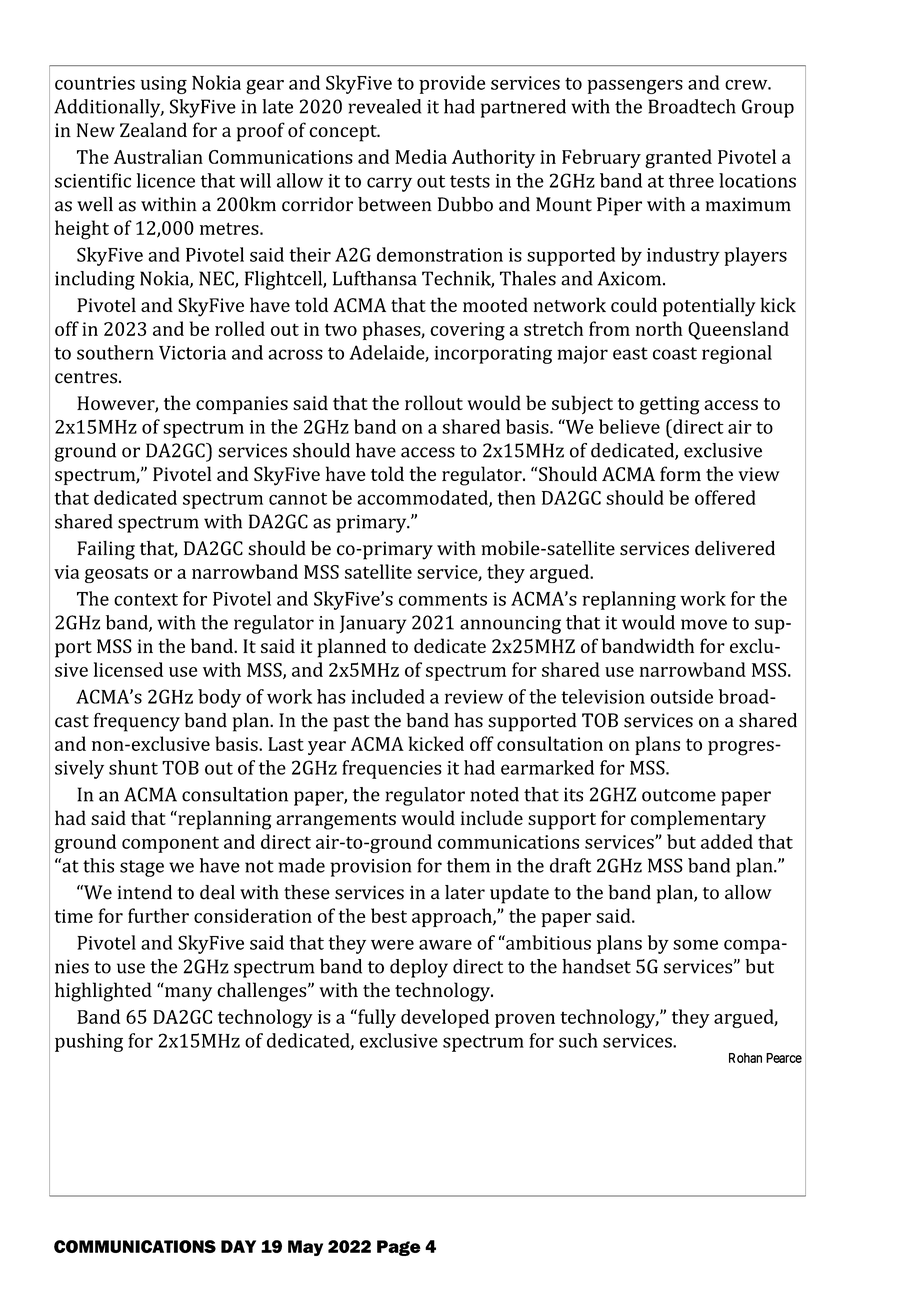 The image size is (924, 1308). I want to click on granted, so click(678, 158).
